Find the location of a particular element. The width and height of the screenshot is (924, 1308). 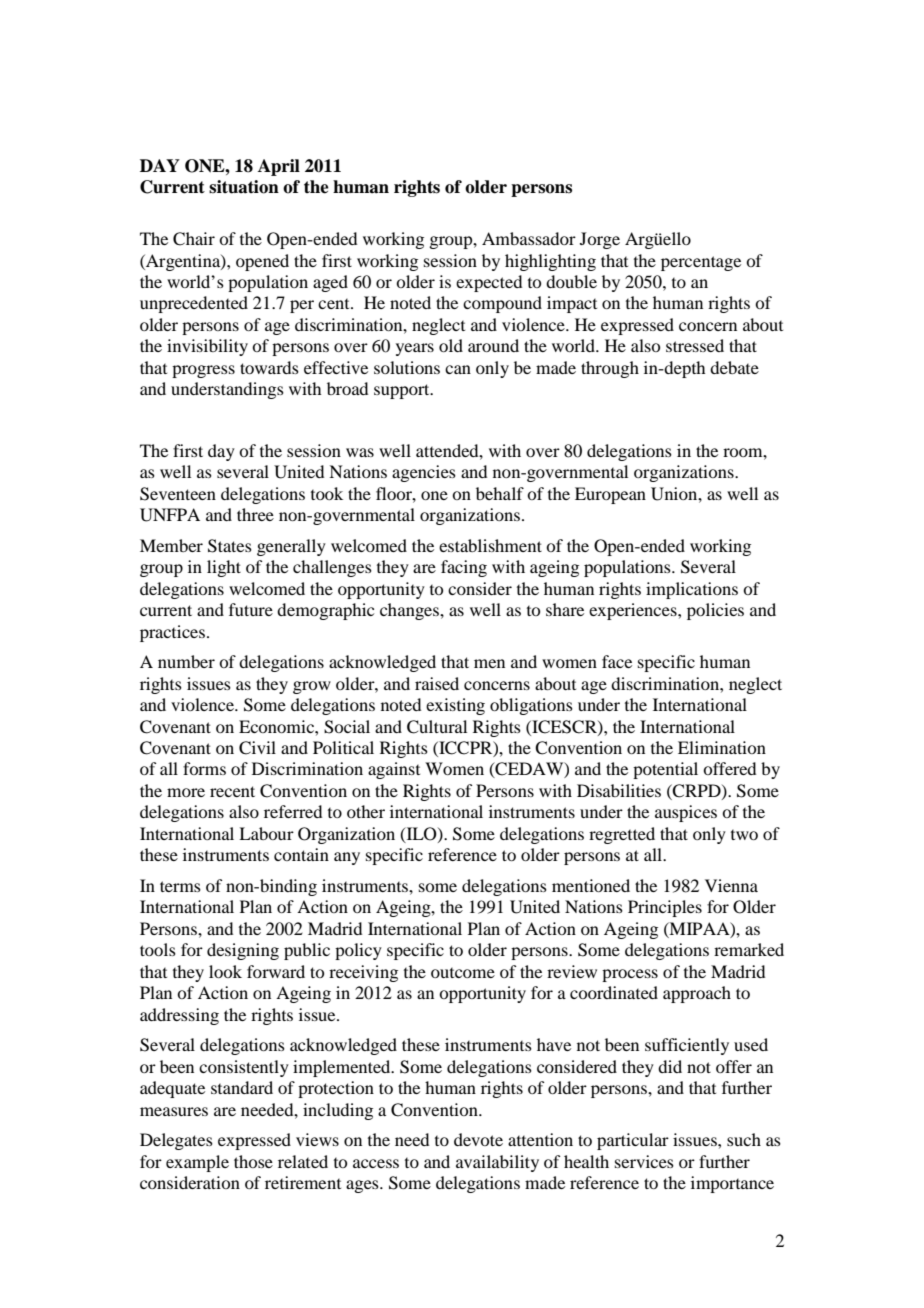

devote is located at coordinates (478, 1139).
